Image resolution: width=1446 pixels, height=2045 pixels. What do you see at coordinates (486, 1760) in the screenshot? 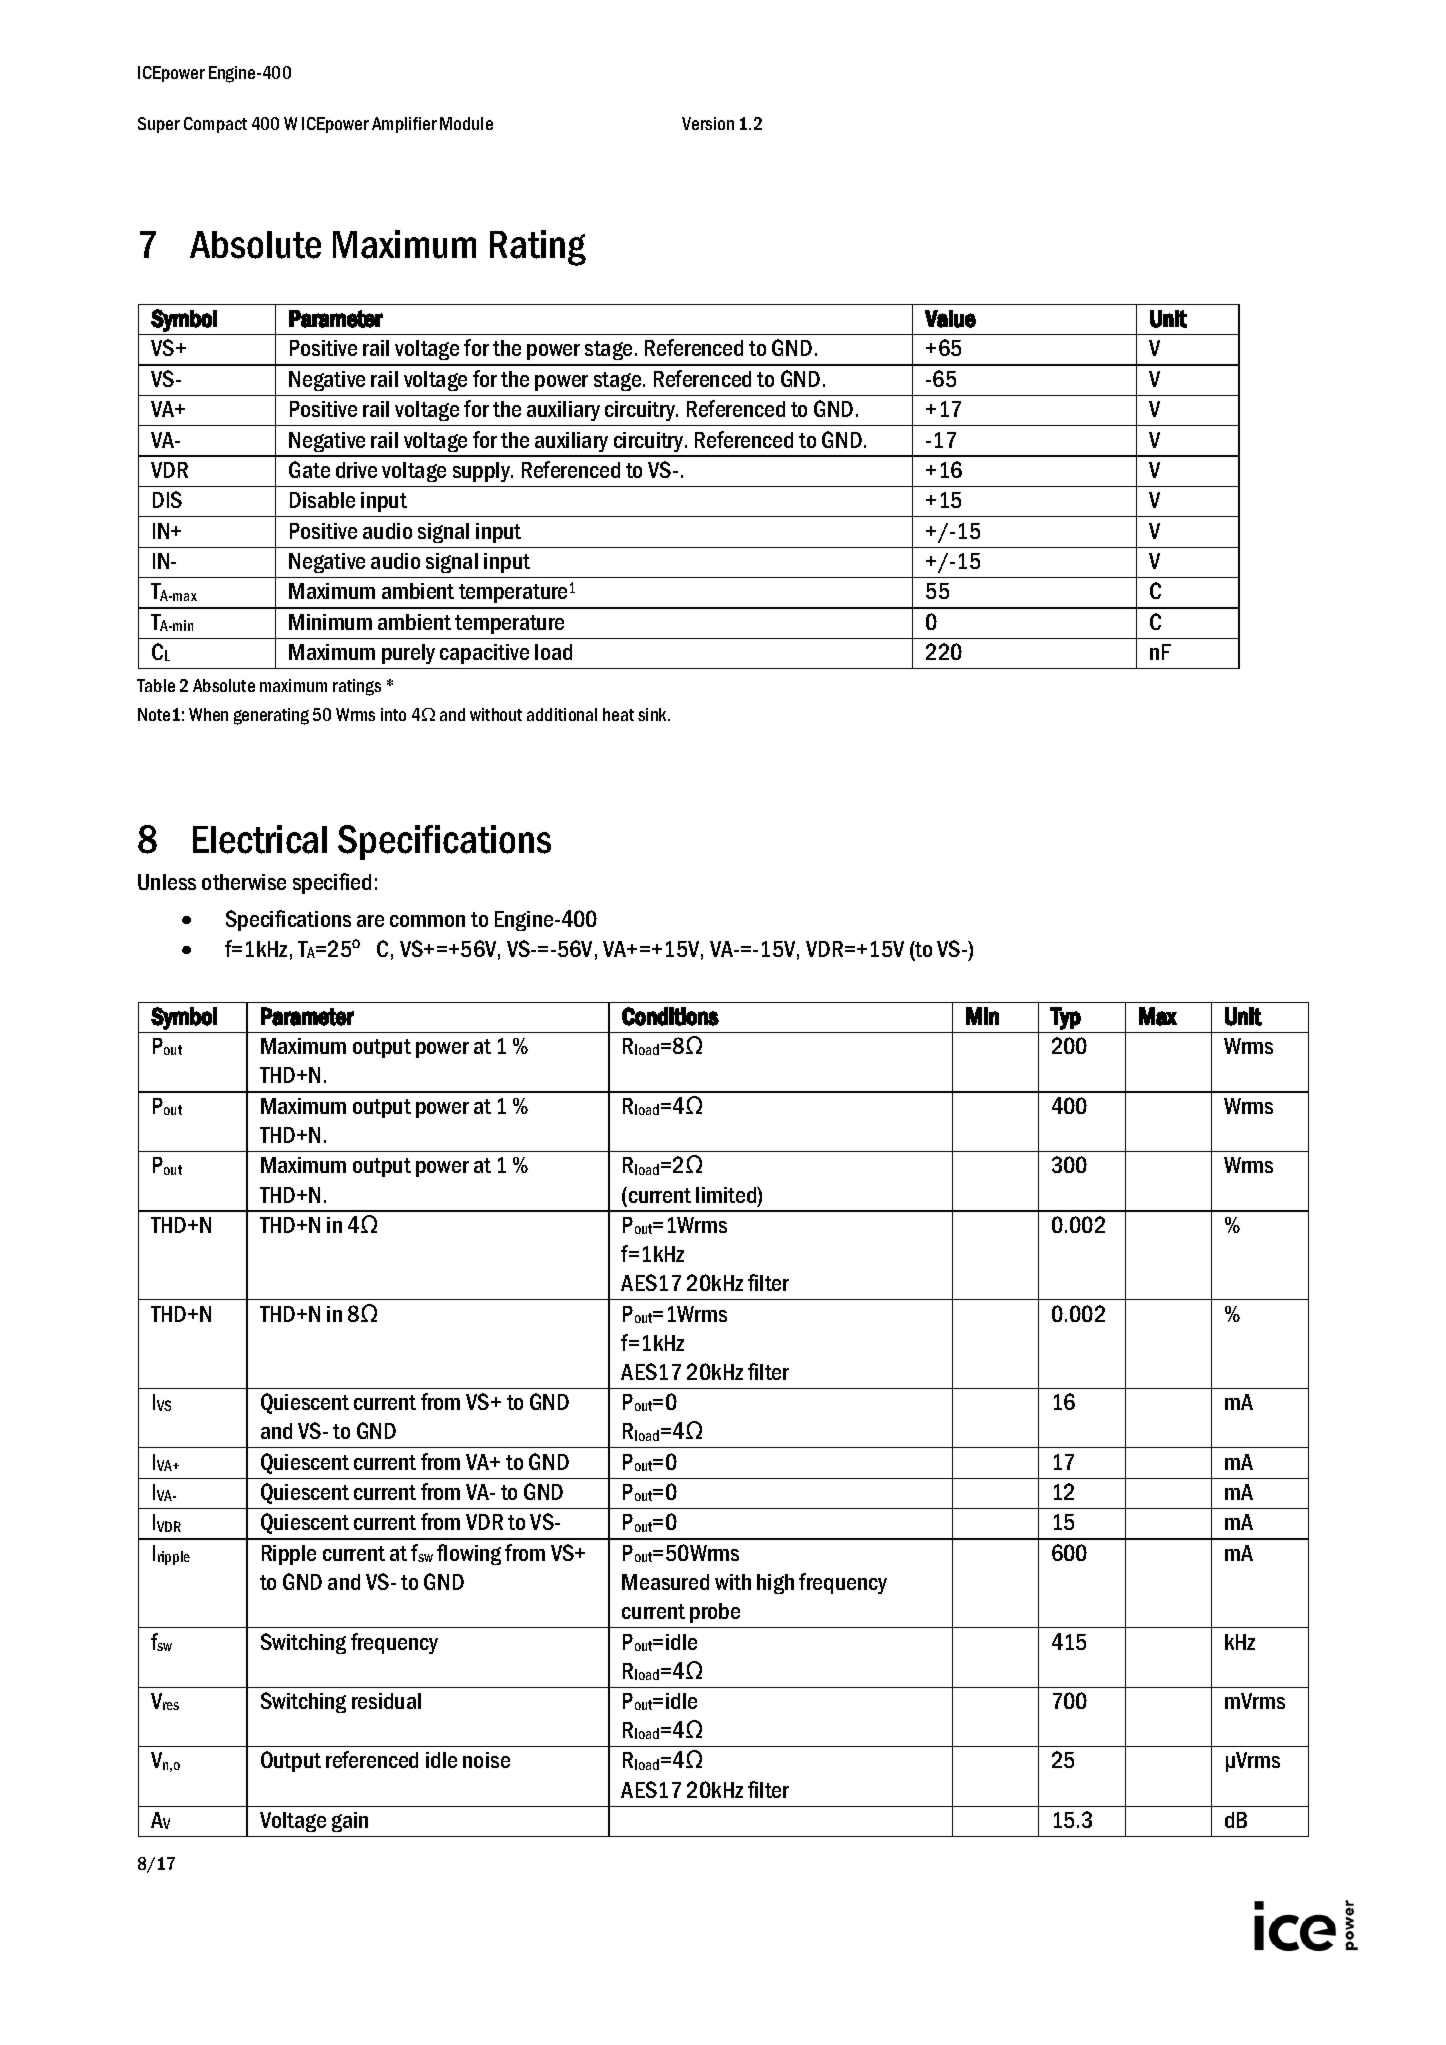
I see `noise` at bounding box center [486, 1760].
